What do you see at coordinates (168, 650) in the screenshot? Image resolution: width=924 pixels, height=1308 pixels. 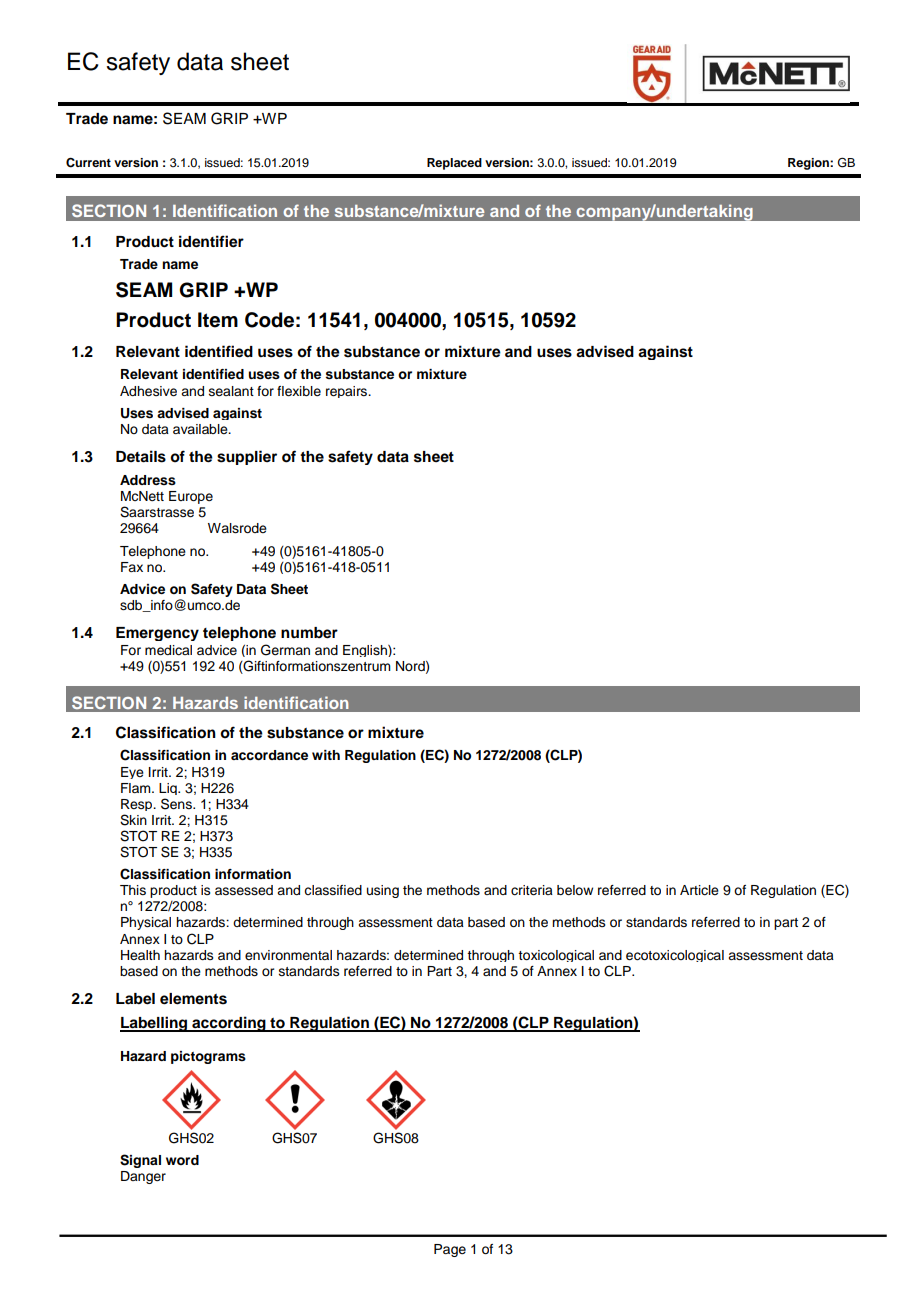 I see `medical` at bounding box center [168, 650].
